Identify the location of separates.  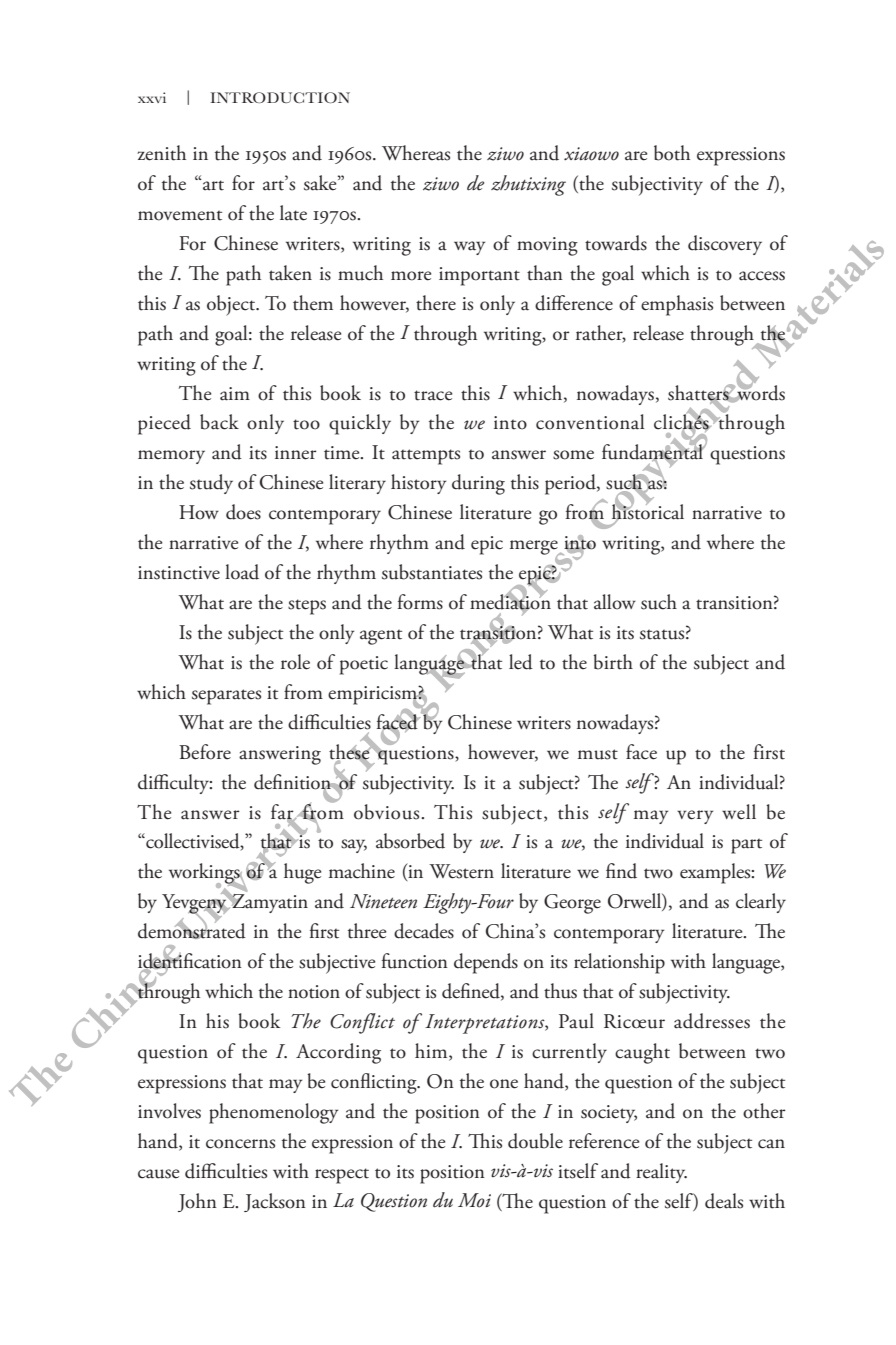
(226, 697).
